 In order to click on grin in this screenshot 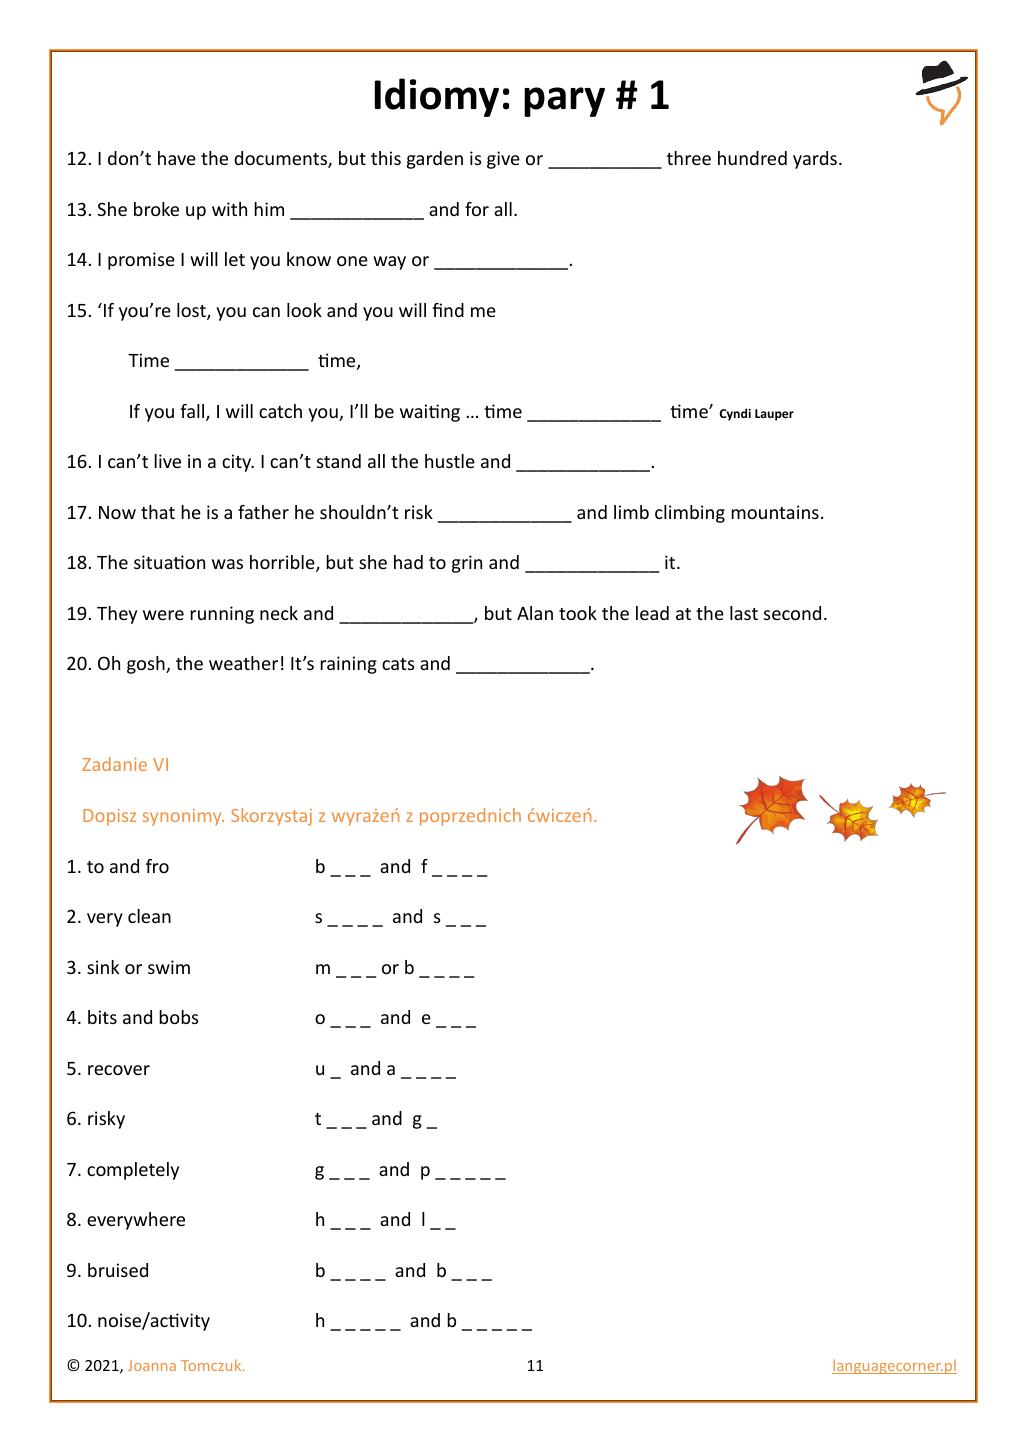, I will do `click(467, 564)`.
